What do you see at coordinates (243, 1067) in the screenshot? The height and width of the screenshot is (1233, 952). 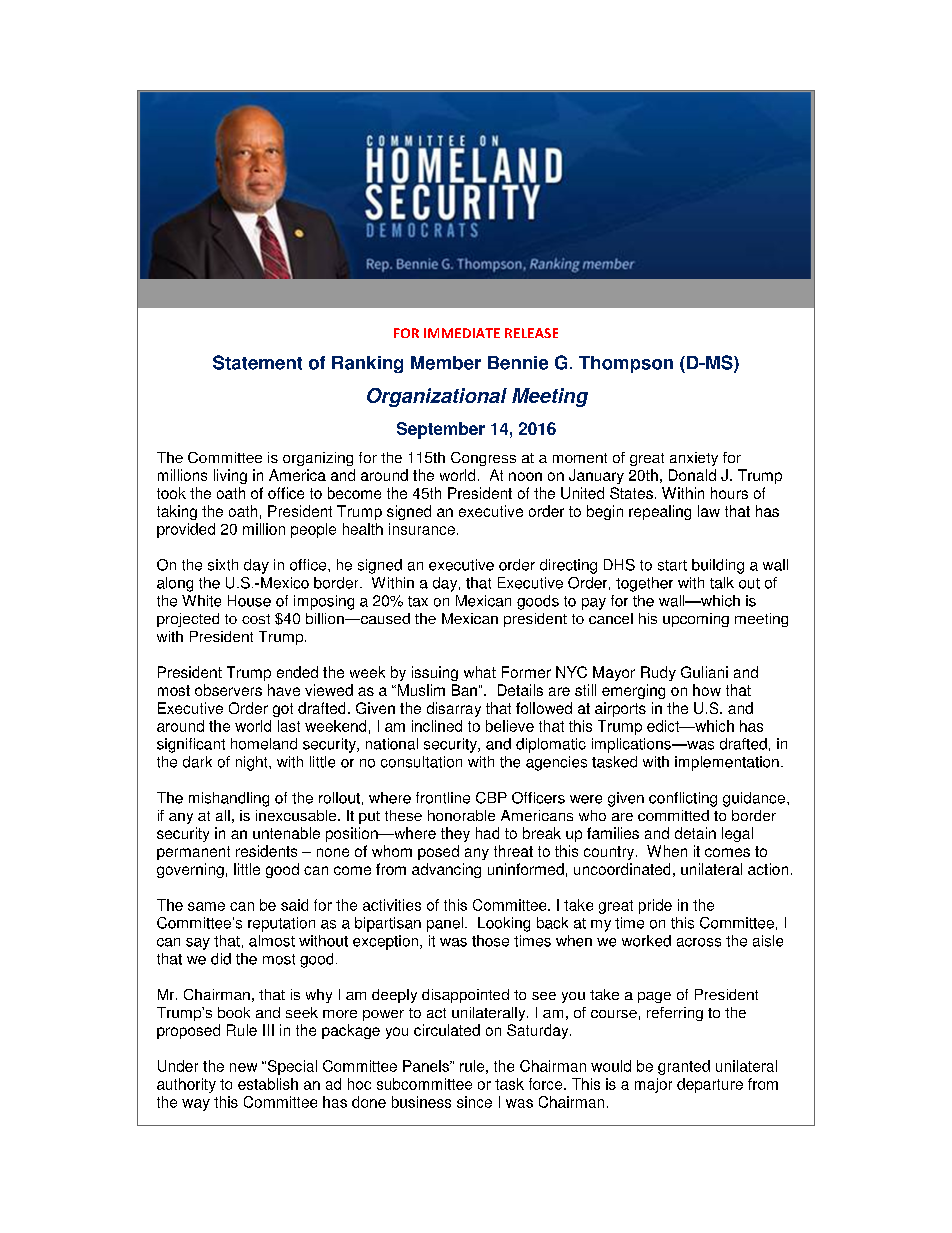 I see `new` at bounding box center [243, 1067].
